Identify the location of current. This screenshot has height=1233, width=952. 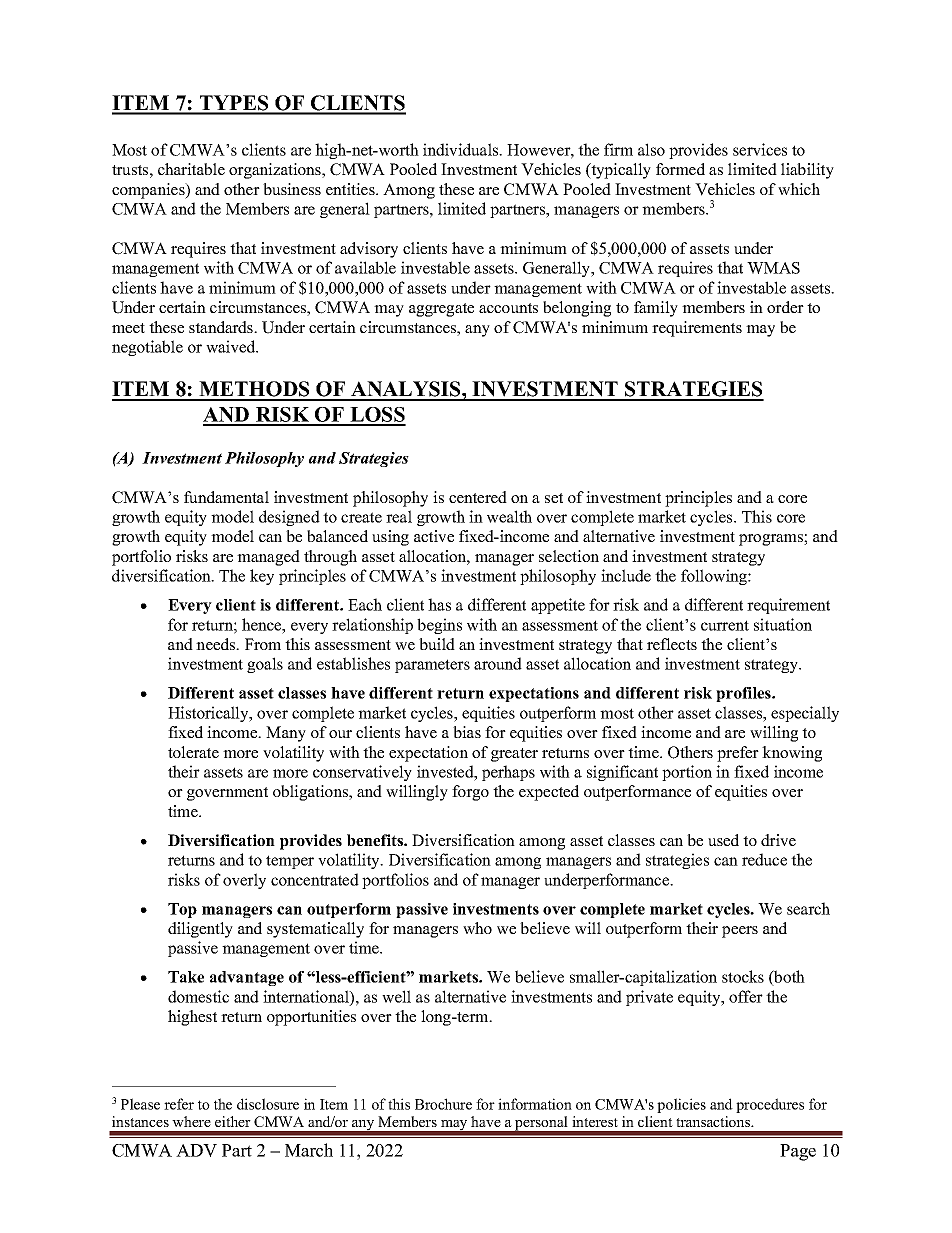
(725, 625).
